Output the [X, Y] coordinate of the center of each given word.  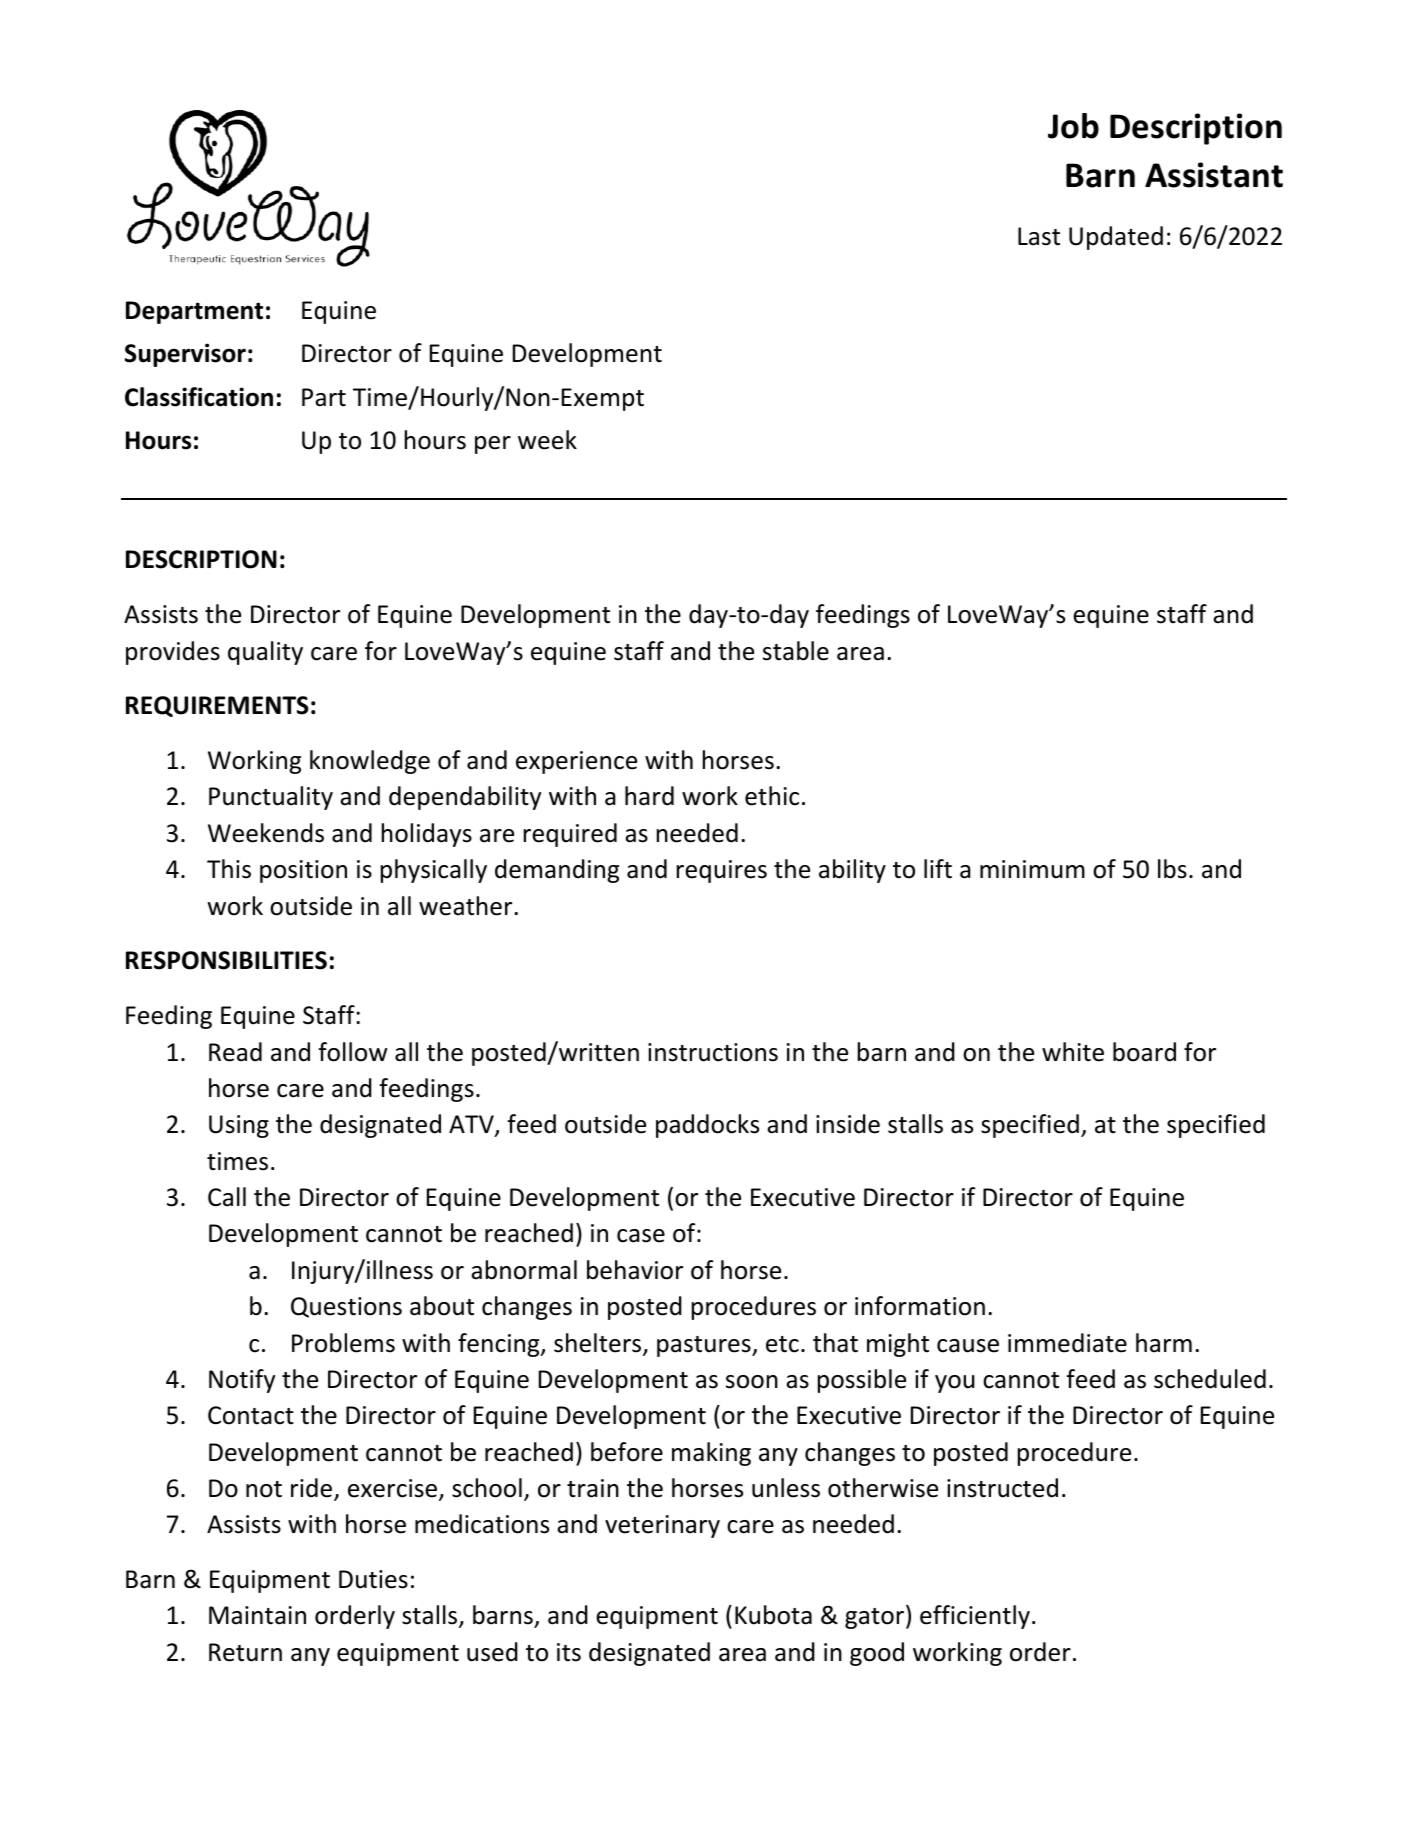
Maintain [257, 1615]
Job [1073, 126]
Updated [1116, 238]
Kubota [773, 1615]
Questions [346, 1307]
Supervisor [185, 355]
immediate [1067, 1343]
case [641, 1236]
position [303, 871]
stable [796, 651]
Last [1039, 236]
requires [722, 871]
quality [265, 653]
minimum [1032, 869]
